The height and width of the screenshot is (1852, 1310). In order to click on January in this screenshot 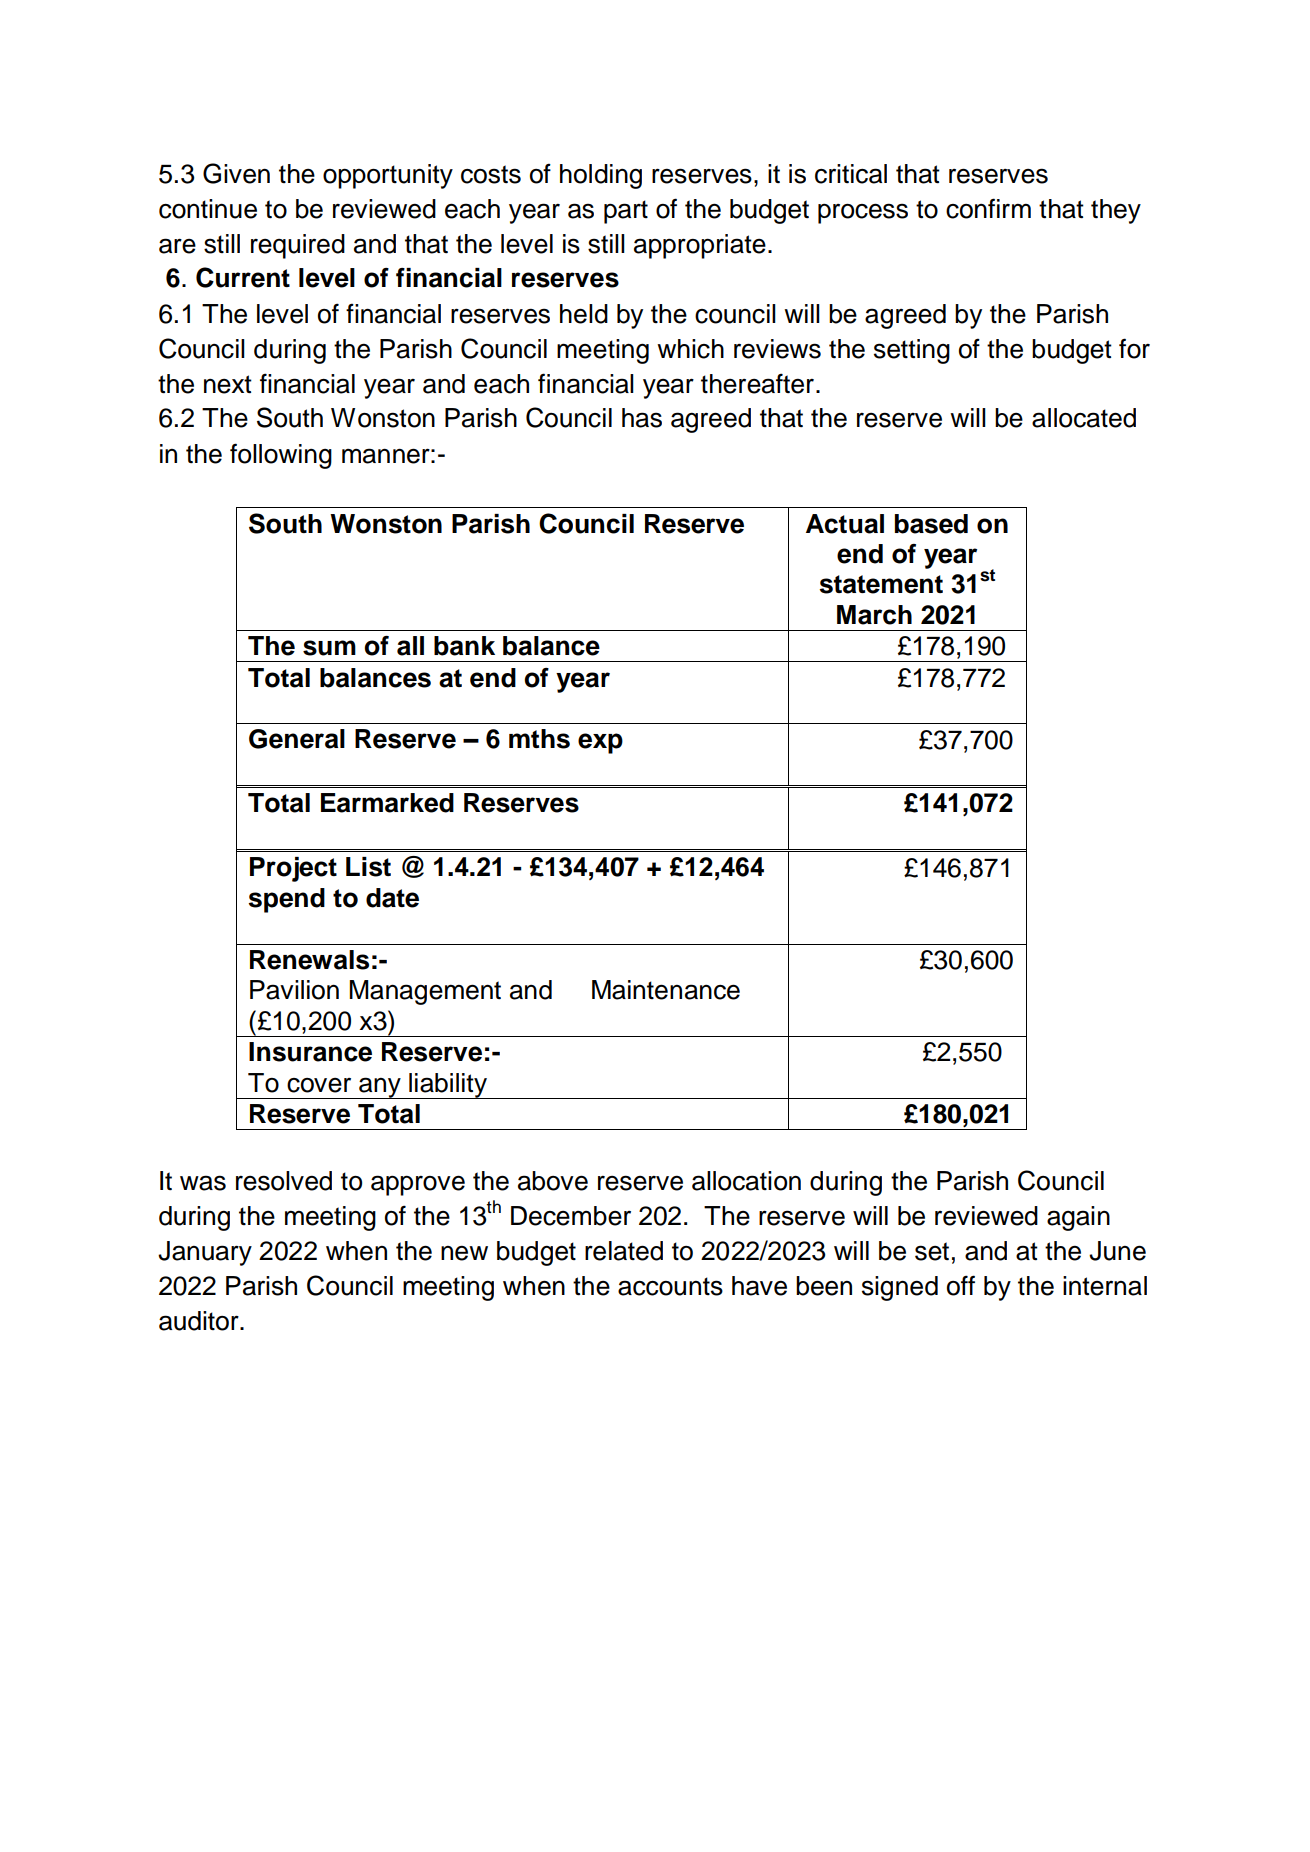, I will do `click(205, 1253)`.
